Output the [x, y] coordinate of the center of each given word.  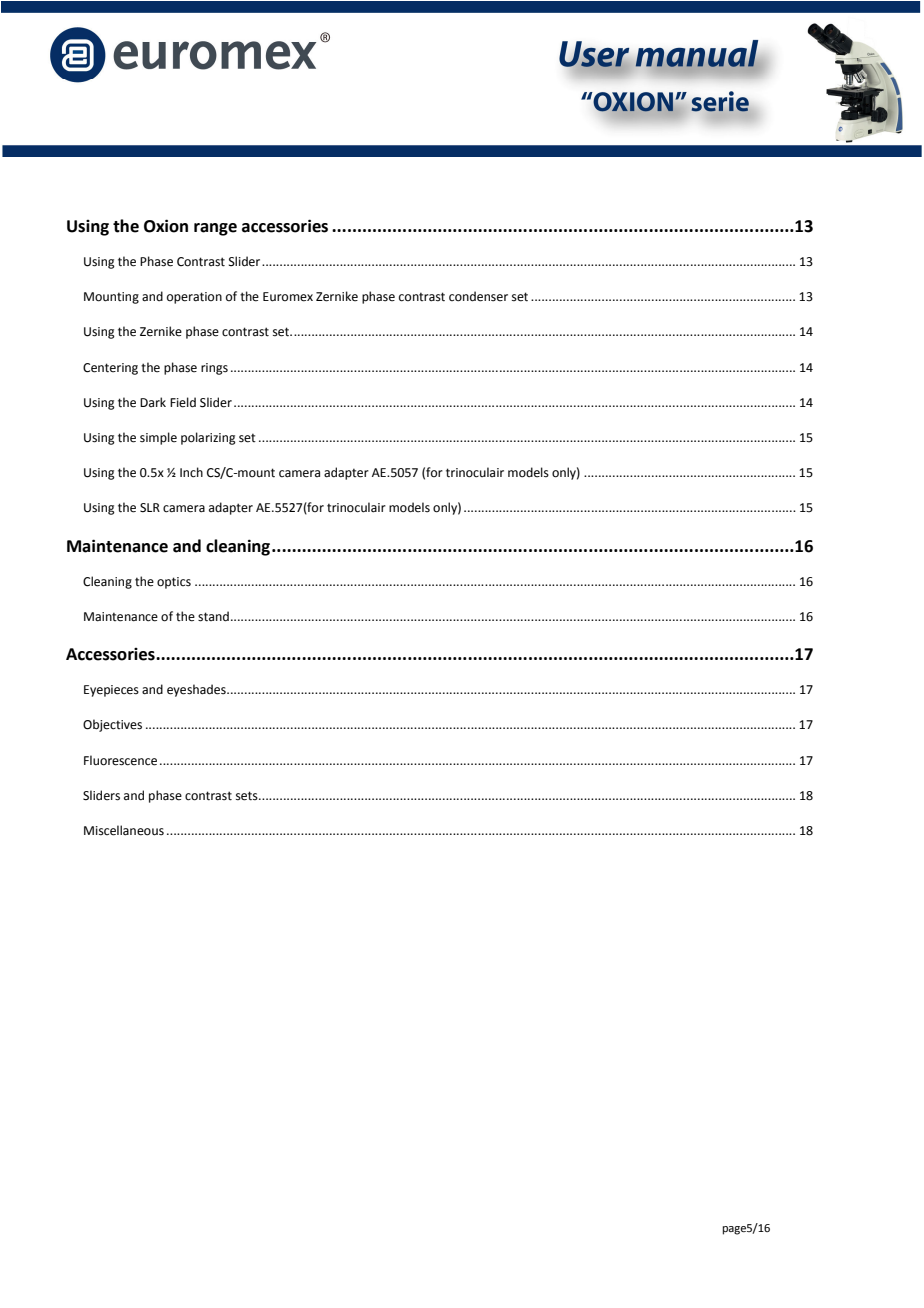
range [215, 229]
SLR [150, 508]
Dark [153, 402]
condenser [478, 296]
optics [174, 583]
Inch [191, 472]
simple [158, 438]
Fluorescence [120, 760]
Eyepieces [111, 691]
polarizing [208, 438]
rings [214, 369]
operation [194, 298]
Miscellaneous [124, 830]
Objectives [112, 725]
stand [213, 616]
